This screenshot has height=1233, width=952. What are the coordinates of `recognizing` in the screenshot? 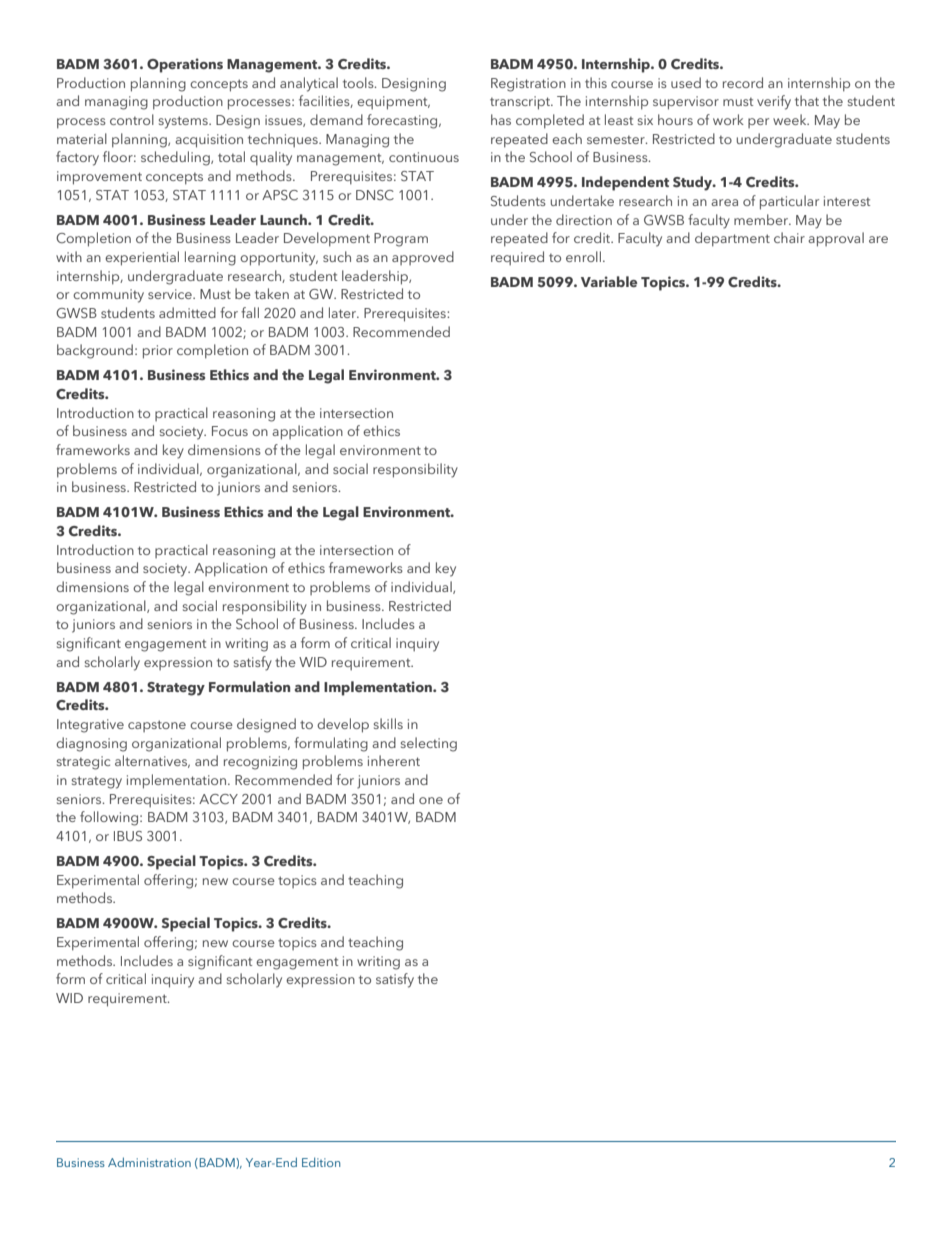 It's located at (260, 763).
